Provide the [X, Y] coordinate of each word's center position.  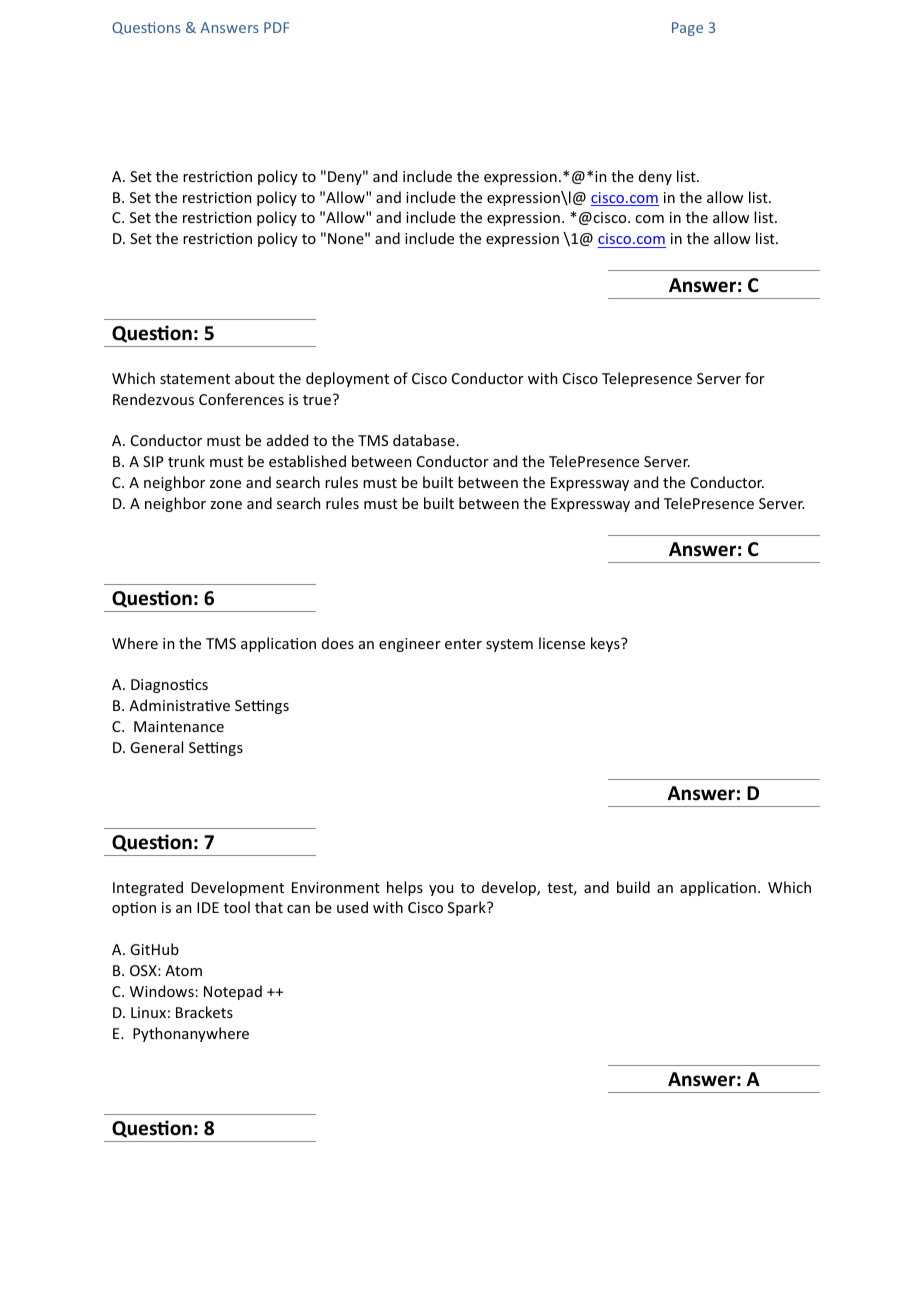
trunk [186, 461]
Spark [468, 908]
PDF [276, 27]
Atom [183, 970]
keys [606, 644]
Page [687, 29]
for [755, 378]
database [424, 440]
